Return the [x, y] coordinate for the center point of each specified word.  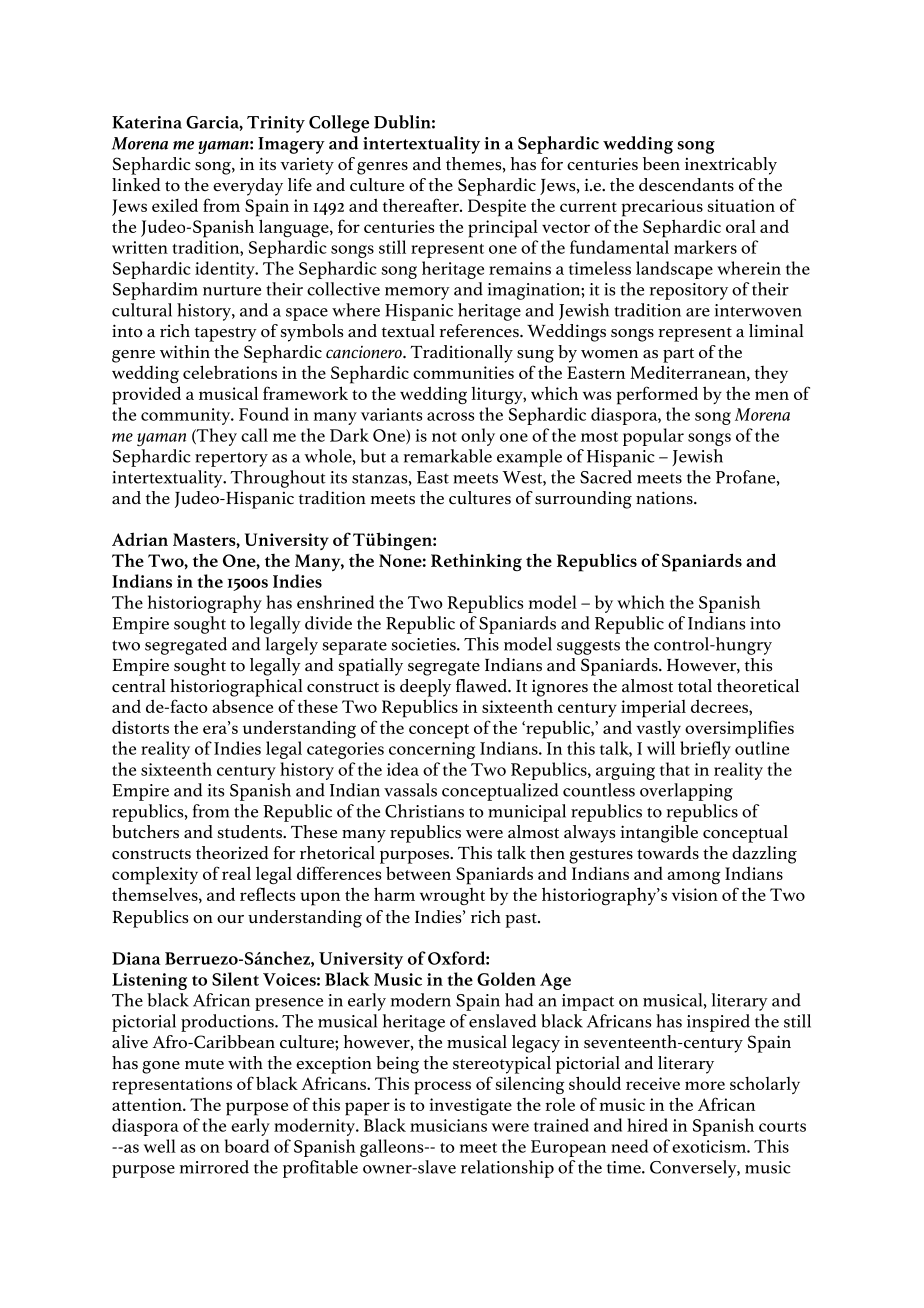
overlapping [686, 792]
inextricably [731, 166]
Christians [424, 811]
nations [665, 498]
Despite [497, 208]
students [251, 831]
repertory [231, 459]
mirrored [214, 1167]
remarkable [447, 456]
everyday [248, 187]
